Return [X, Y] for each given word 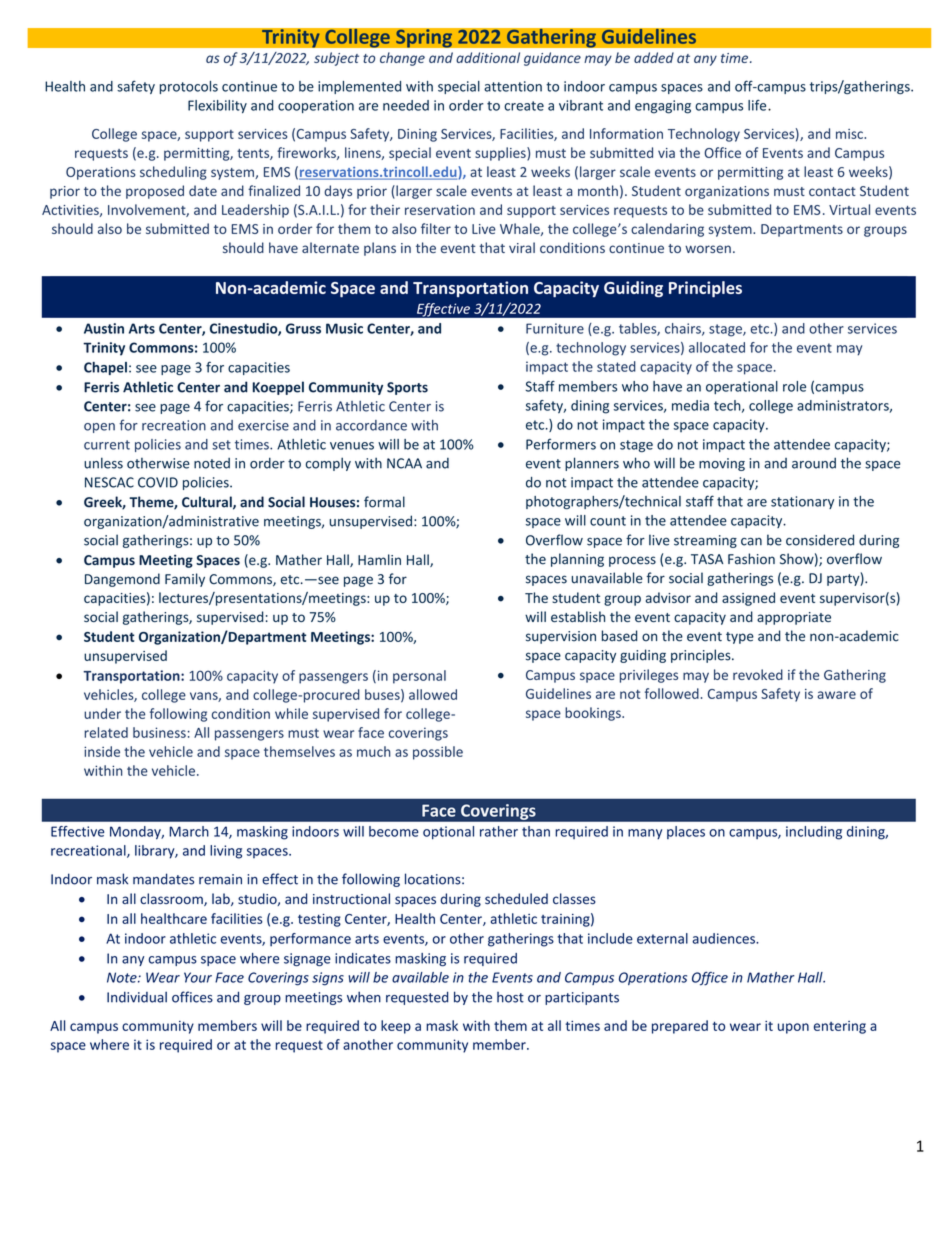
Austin [104, 328]
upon [793, 1028]
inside [102, 751]
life [758, 105]
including [814, 833]
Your [198, 977]
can [751, 542]
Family [185, 580]
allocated [717, 347]
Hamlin [379, 559]
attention [513, 86]
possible [438, 753]
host [510, 997]
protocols [189, 87]
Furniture [555, 328]
